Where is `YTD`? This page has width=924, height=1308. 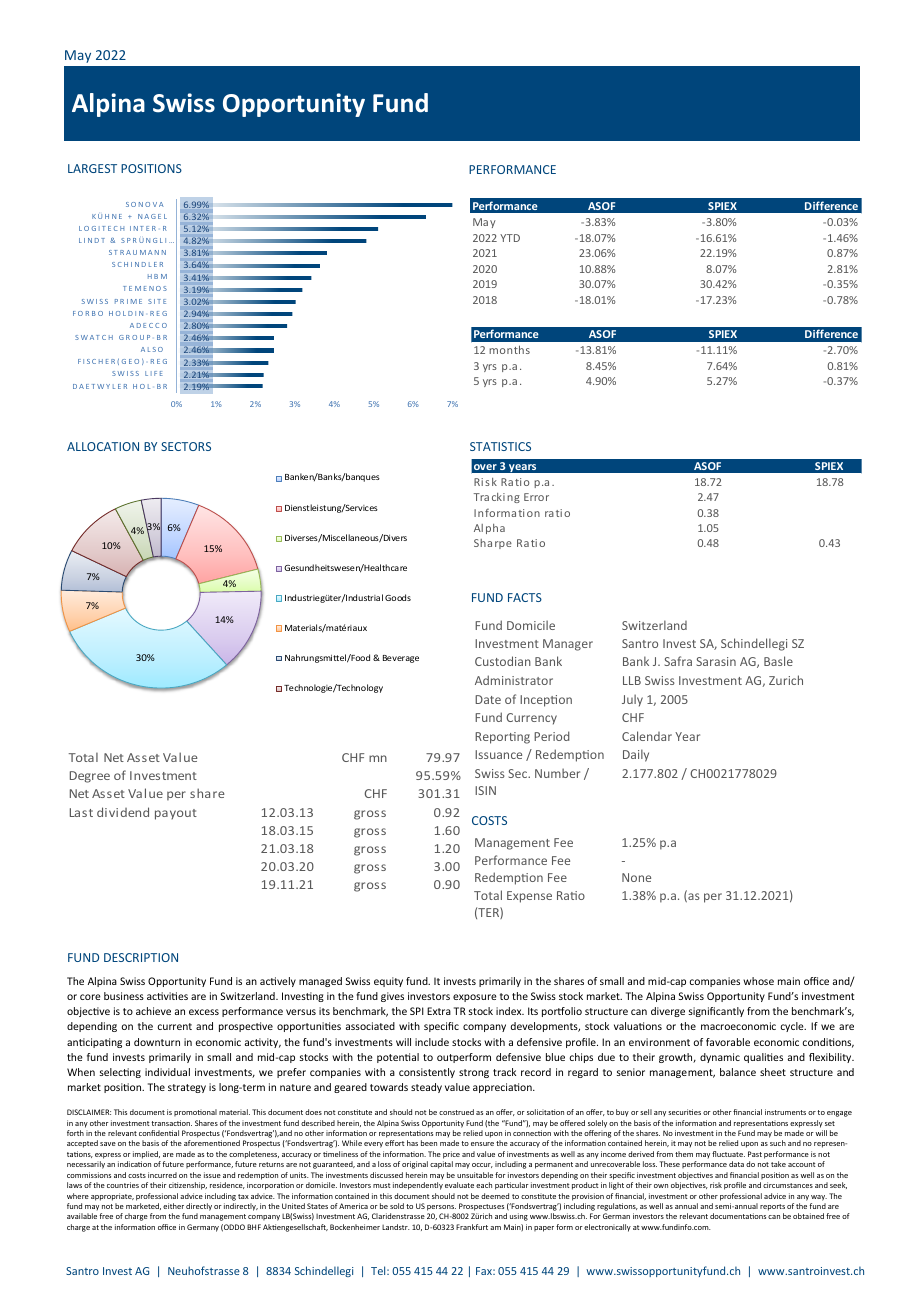
YTD is located at coordinates (510, 238).
